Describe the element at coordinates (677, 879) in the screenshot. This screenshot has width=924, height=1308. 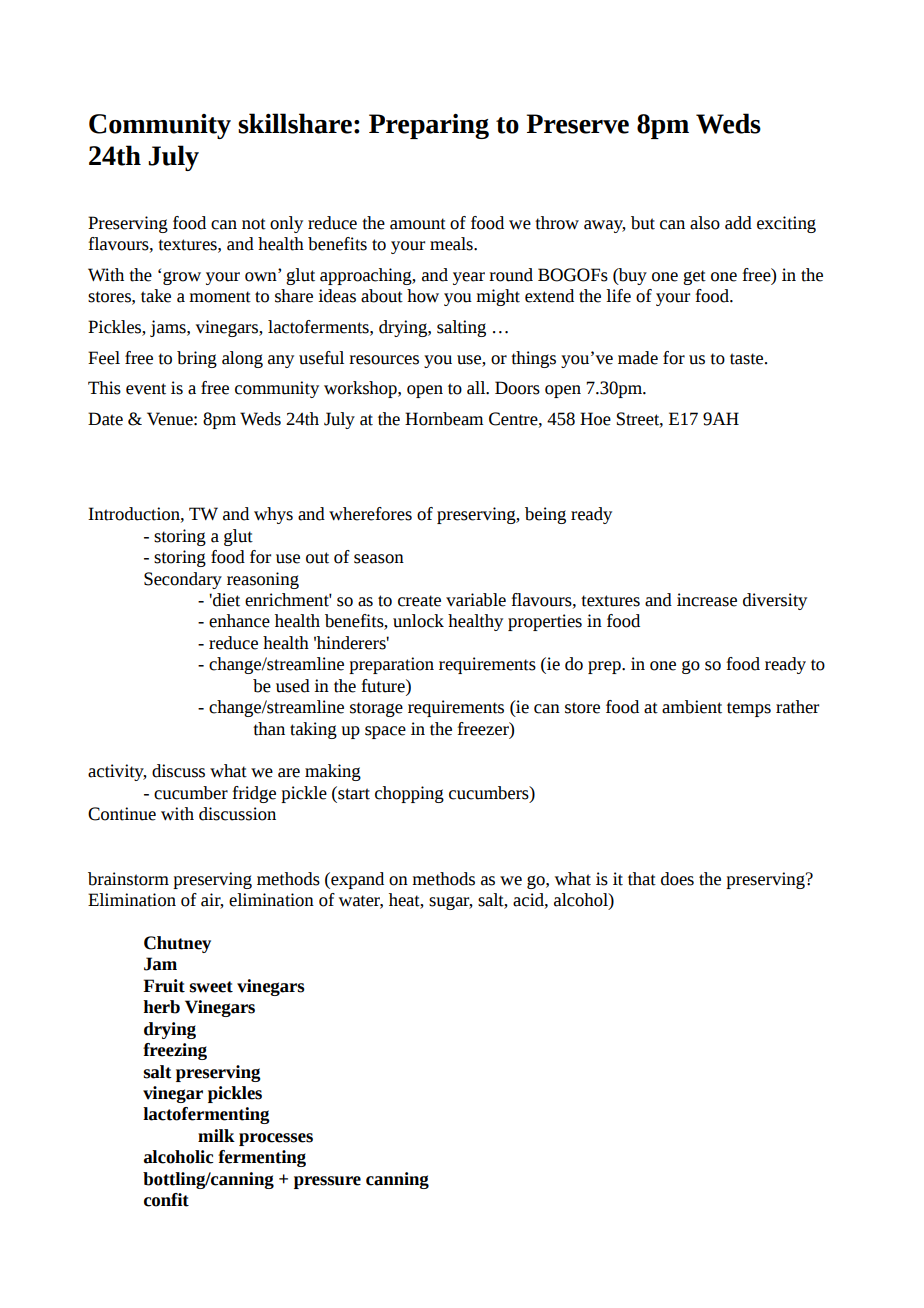
I see `does` at that location.
